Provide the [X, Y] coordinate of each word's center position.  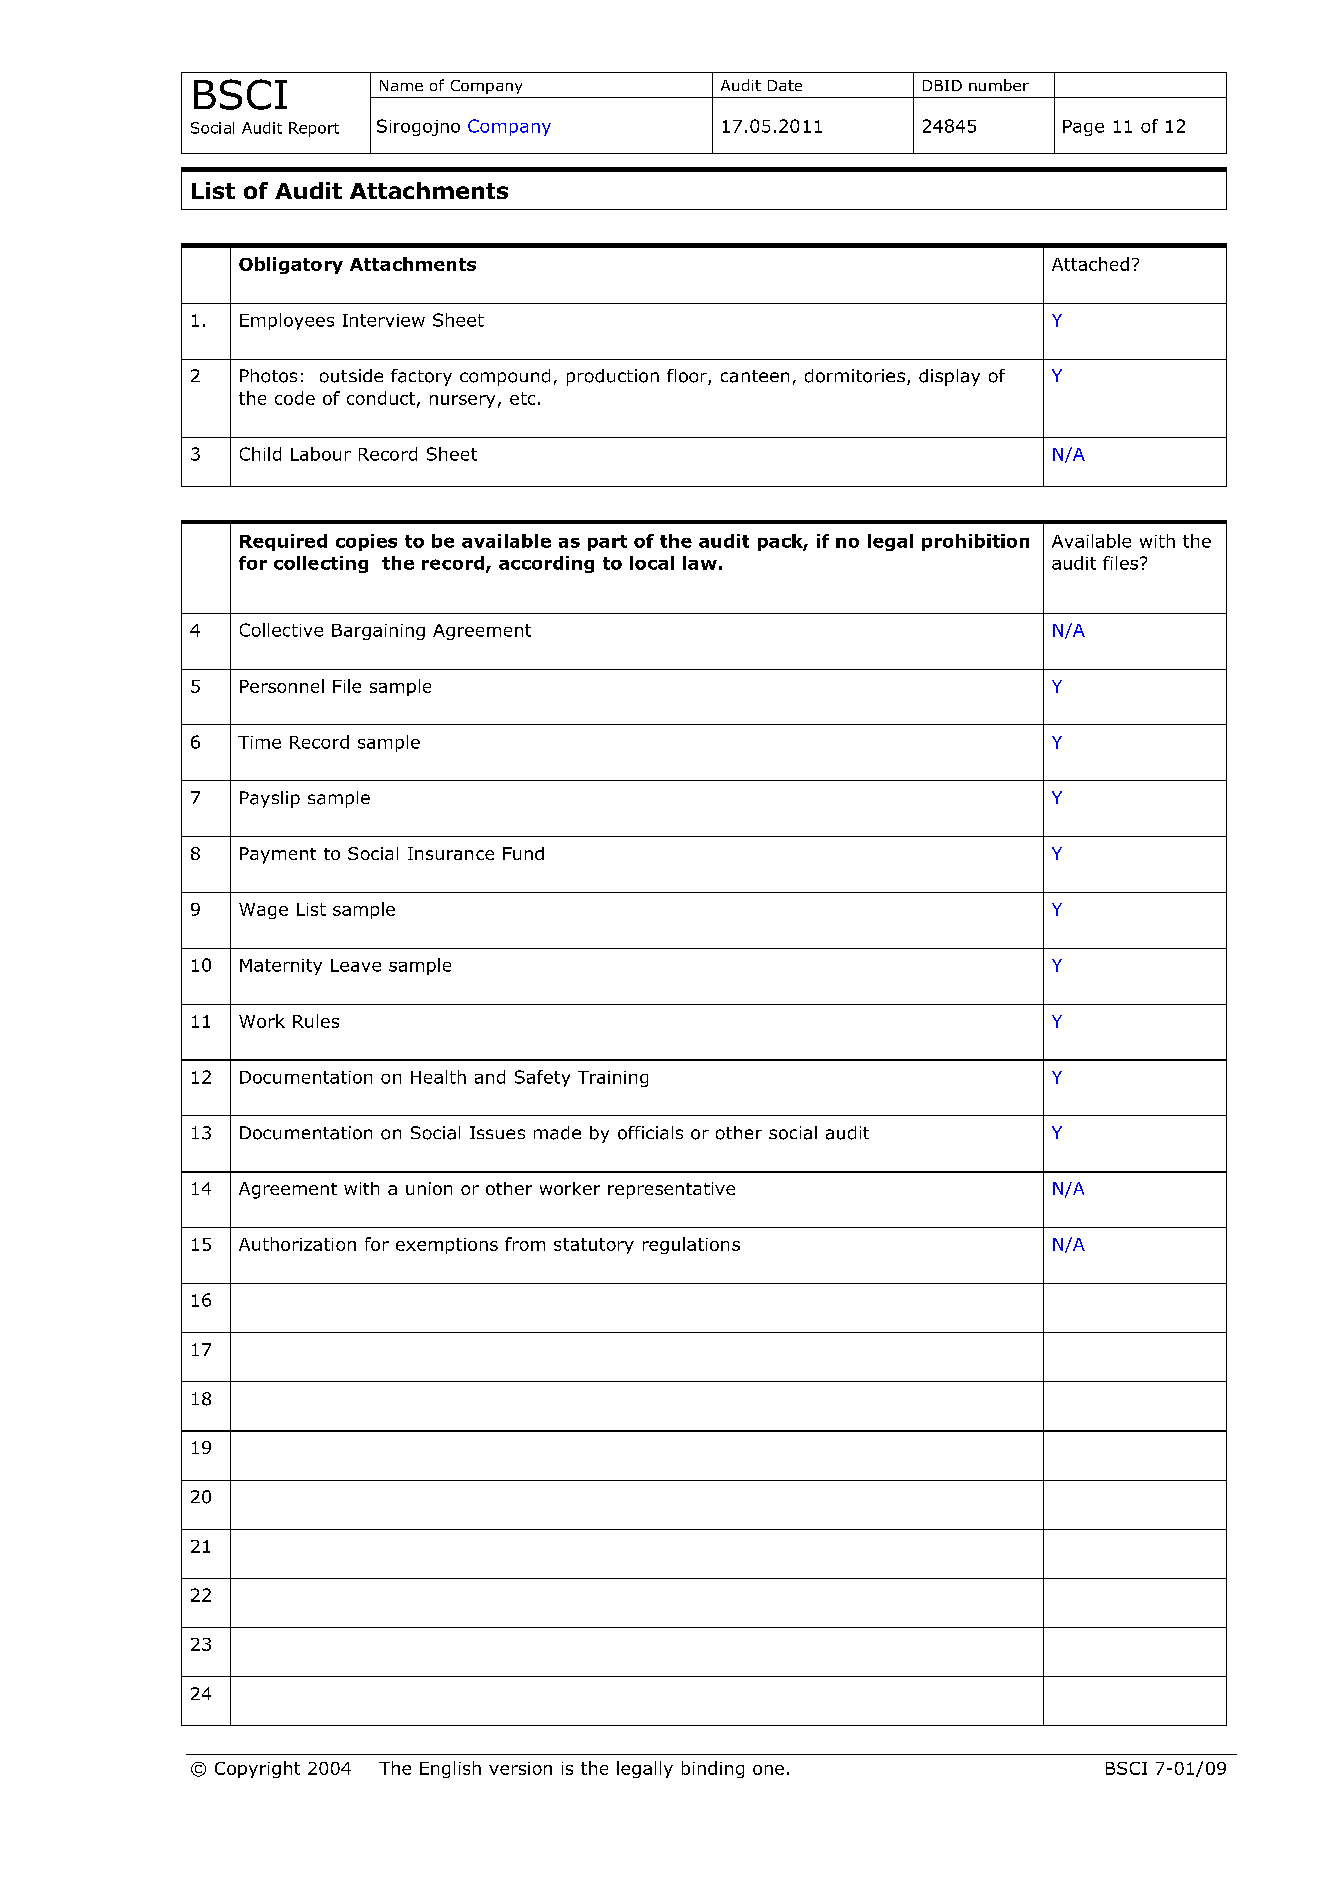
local [652, 563]
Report [314, 129]
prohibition [975, 542]
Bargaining [378, 632]
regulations [691, 1245]
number [999, 85]
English [450, 1769]
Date [785, 85]
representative [671, 1190]
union [429, 1188]
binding [713, 1769]
